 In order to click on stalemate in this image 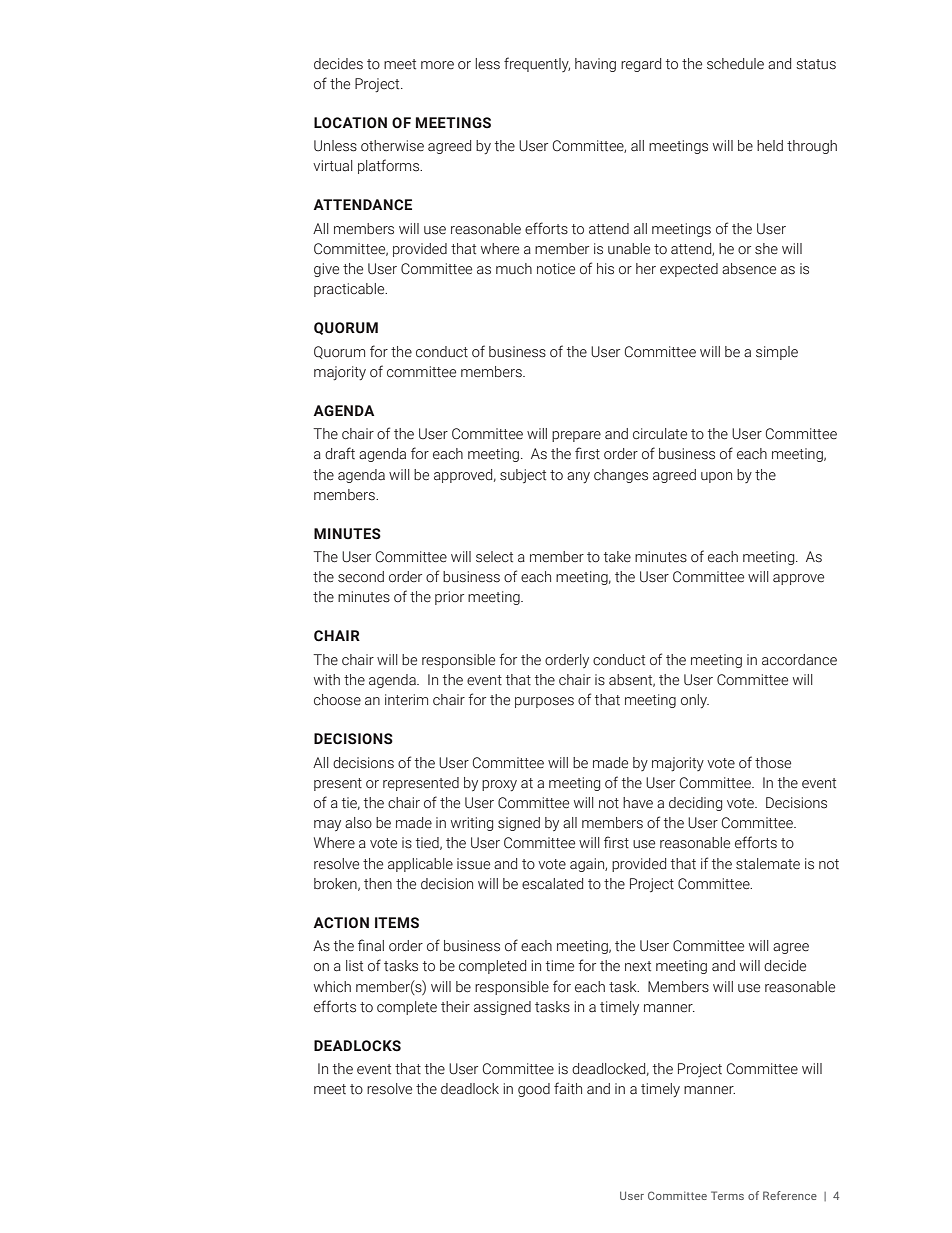, I will do `click(768, 864)`.
